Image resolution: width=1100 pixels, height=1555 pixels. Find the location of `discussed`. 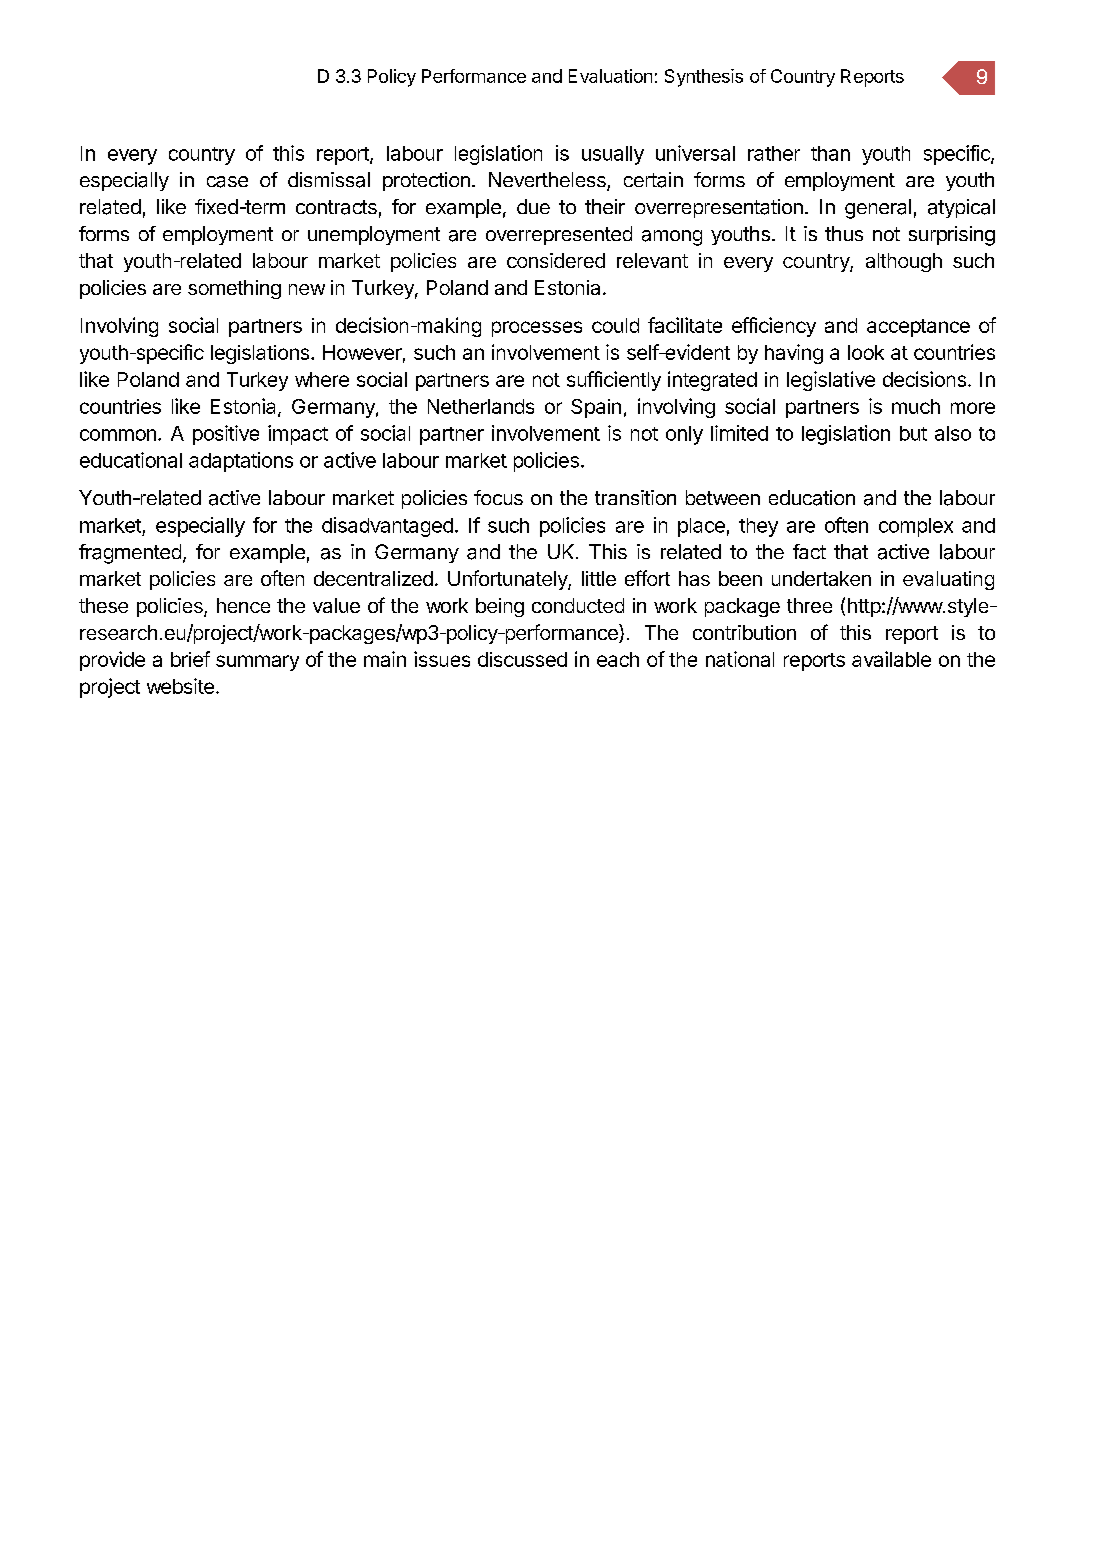

discussed is located at coordinates (522, 659).
